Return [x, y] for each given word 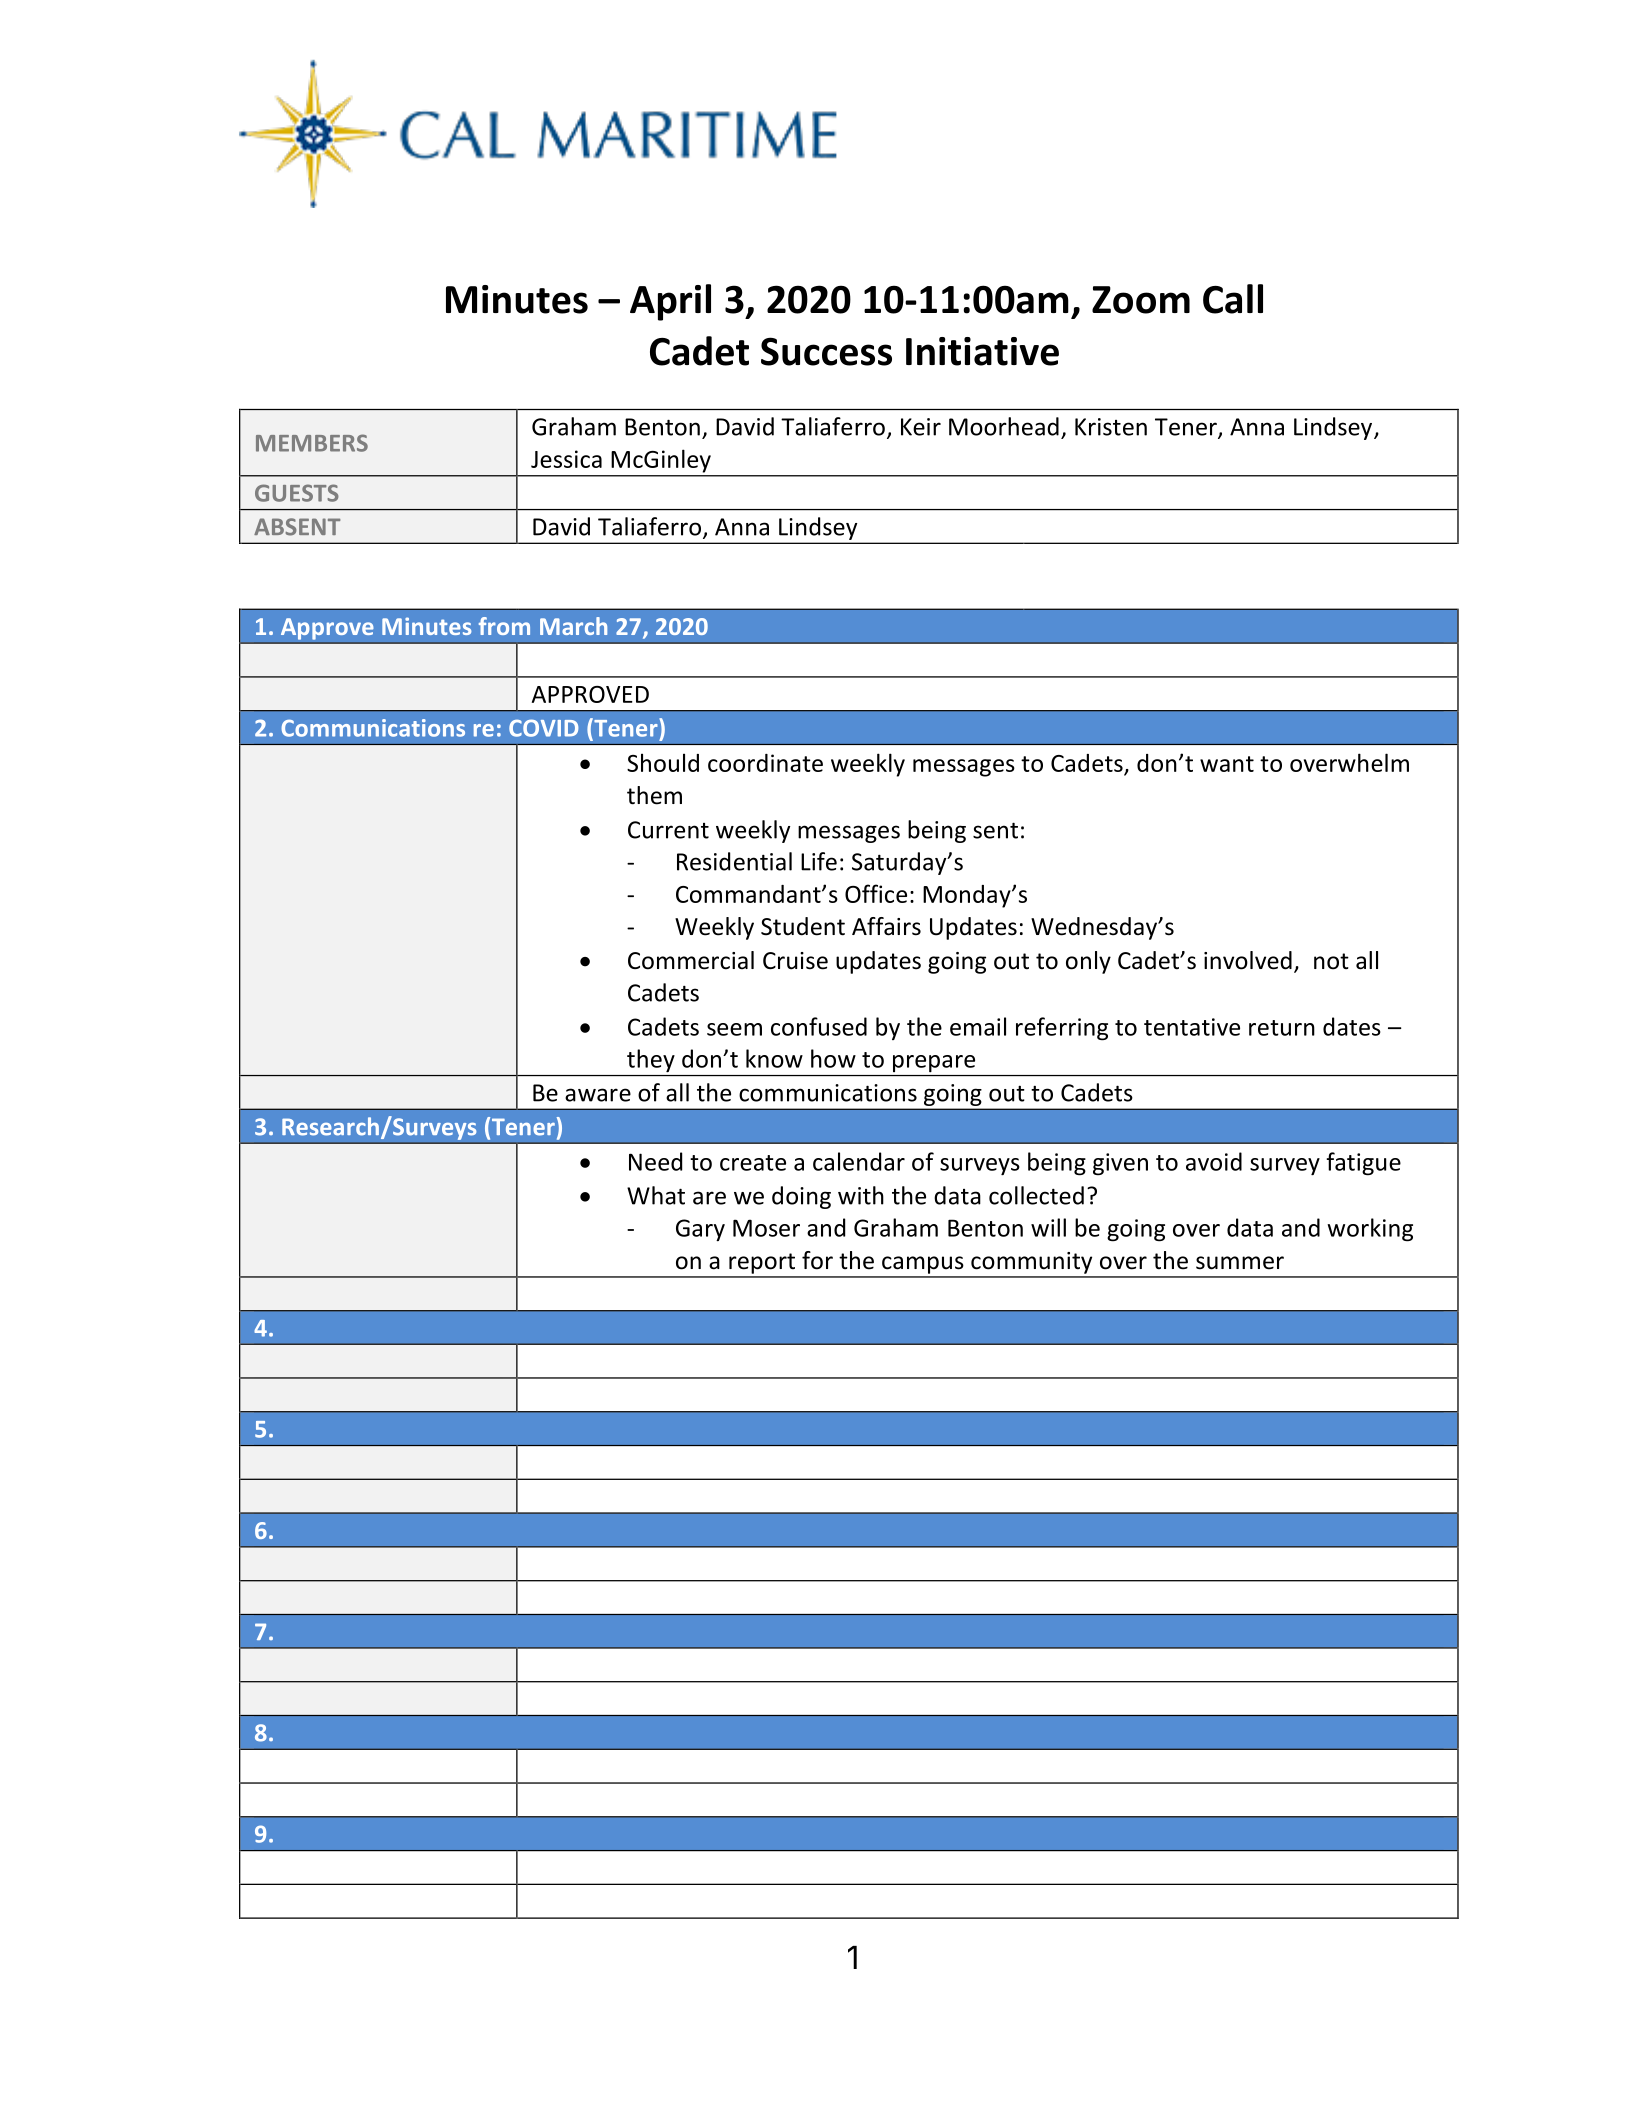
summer [1240, 1263]
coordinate [765, 763]
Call [1233, 299]
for [817, 1260]
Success [826, 351]
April [670, 302]
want [1227, 764]
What [656, 1195]
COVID [543, 728]
